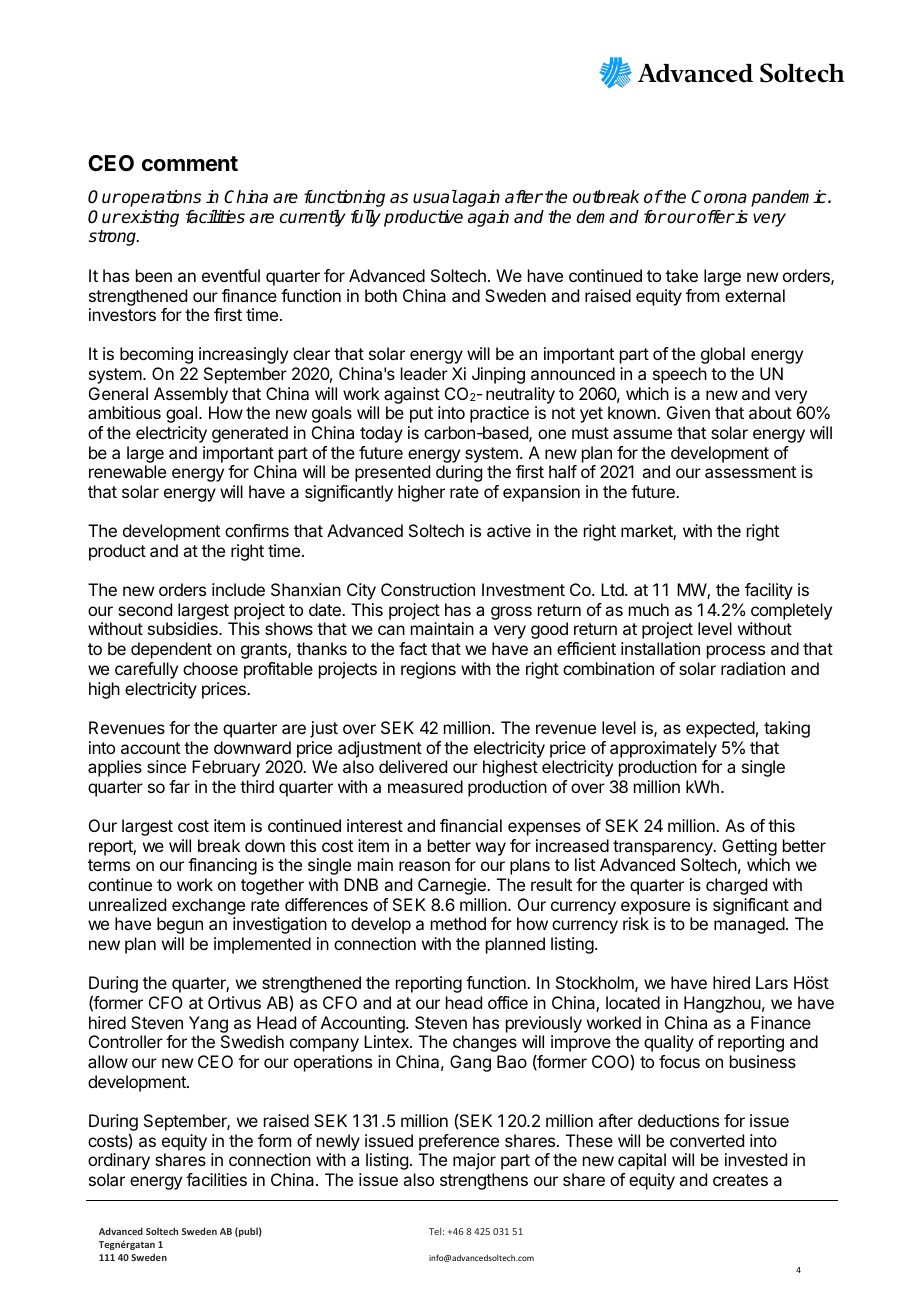  Describe the element at coordinates (180, 925) in the page. I see `begun` at that location.
